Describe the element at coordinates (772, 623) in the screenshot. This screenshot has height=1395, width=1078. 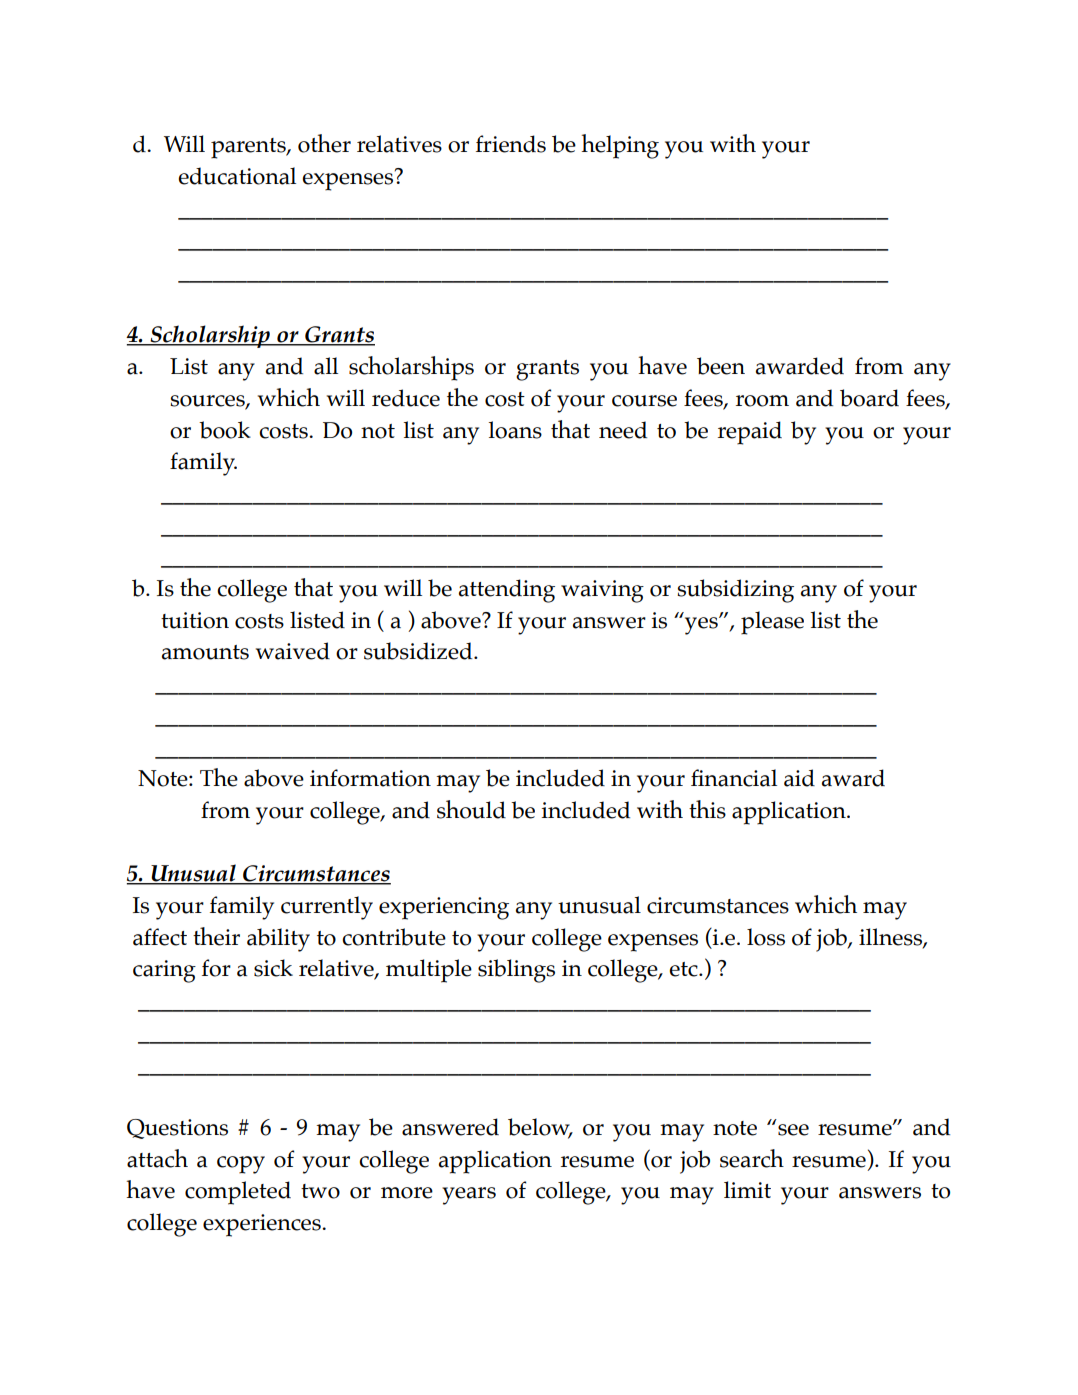
I see `please` at that location.
